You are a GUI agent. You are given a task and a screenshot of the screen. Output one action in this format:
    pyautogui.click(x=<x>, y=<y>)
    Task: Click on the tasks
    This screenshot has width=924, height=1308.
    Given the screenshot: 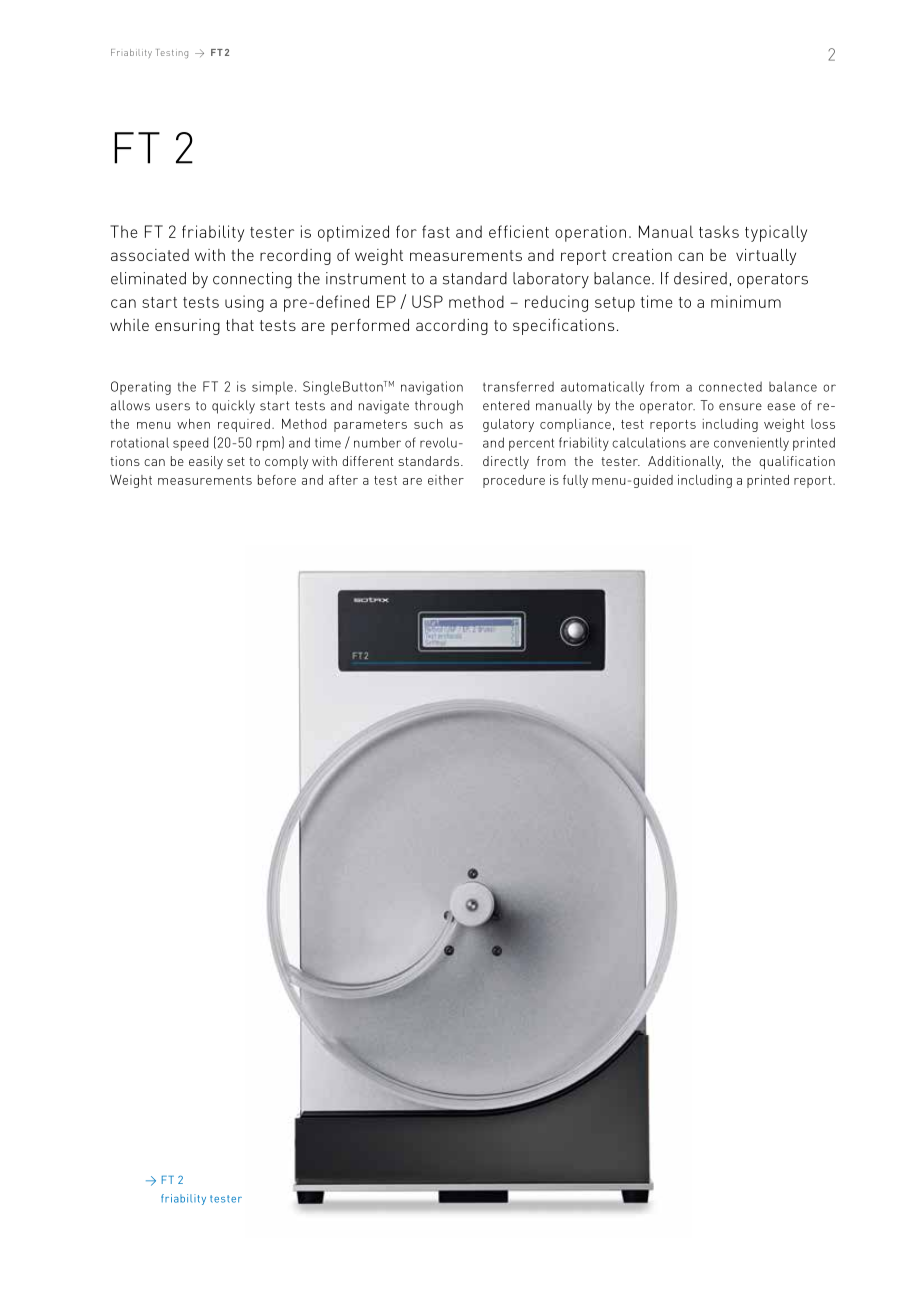 What is the action you would take?
    pyautogui.click(x=719, y=231)
